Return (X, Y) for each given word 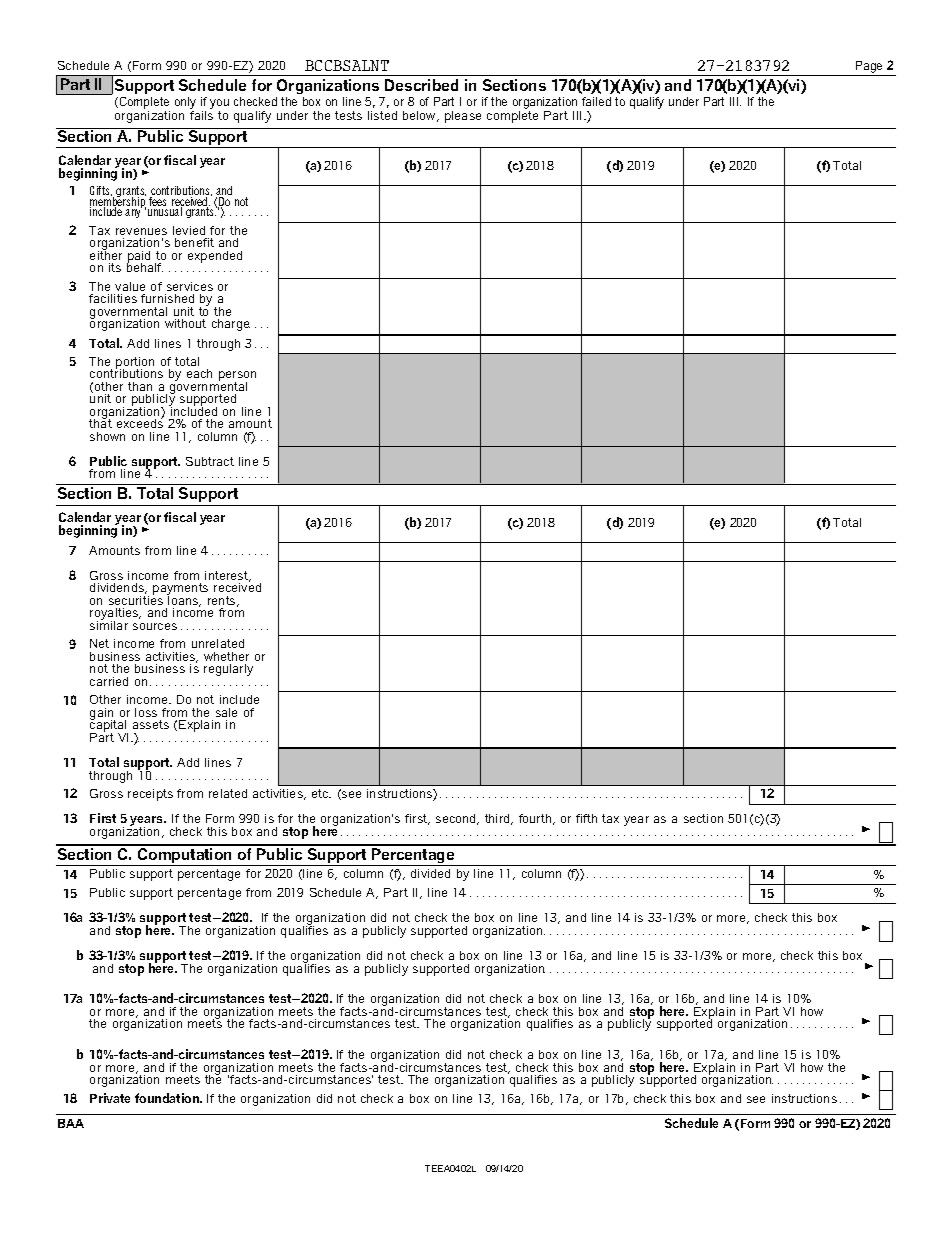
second (457, 819)
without (185, 323)
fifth (586, 818)
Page (869, 67)
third (498, 819)
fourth (536, 819)
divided (430, 873)
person (237, 377)
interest (227, 576)
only (185, 104)
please (463, 117)
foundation (168, 1098)
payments (180, 590)
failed (596, 101)
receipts (150, 795)
